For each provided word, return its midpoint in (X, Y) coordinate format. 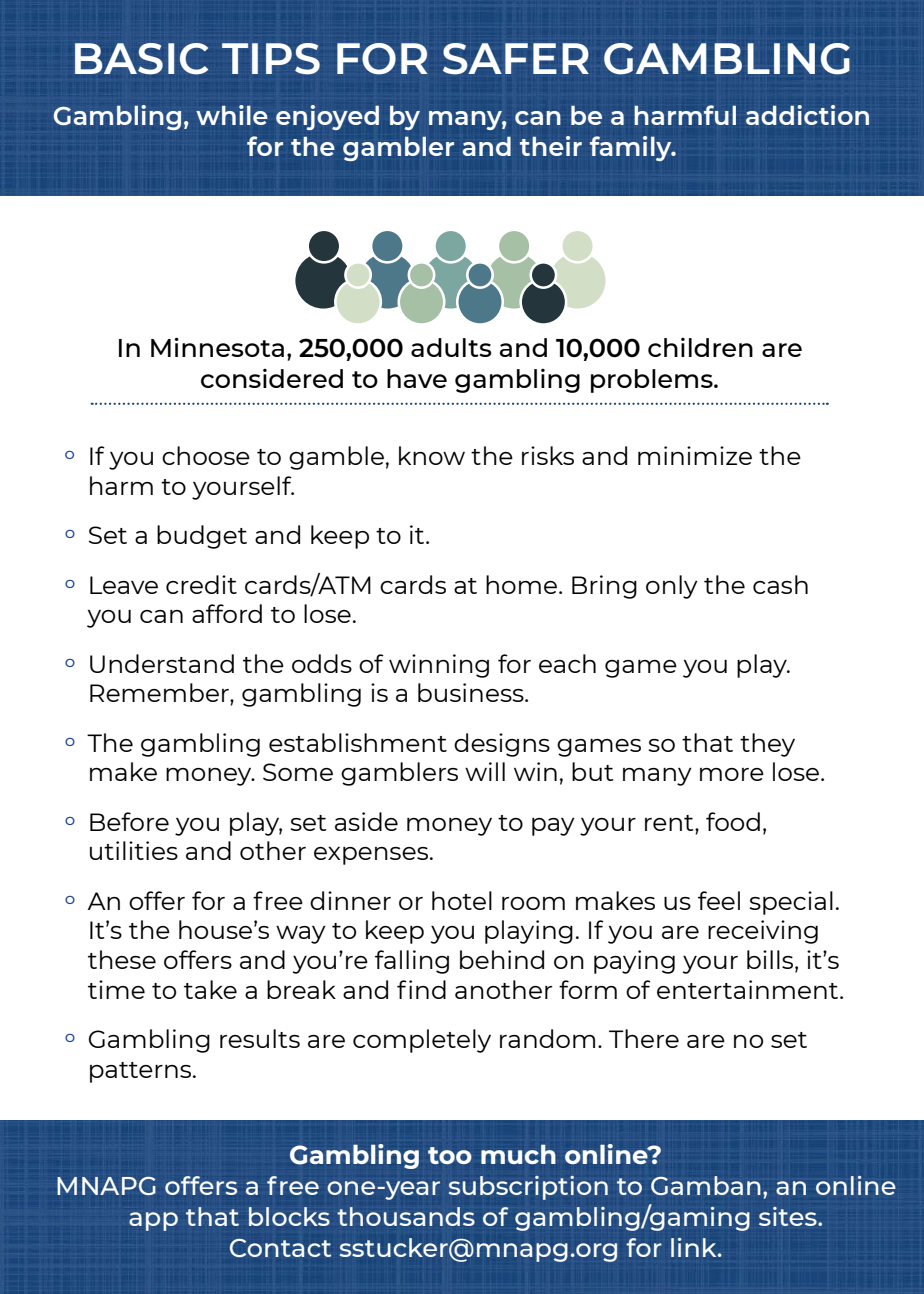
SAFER (516, 59)
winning (439, 666)
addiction (807, 115)
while (232, 115)
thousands (406, 1216)
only (672, 587)
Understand (162, 663)
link (695, 1247)
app (153, 1221)
